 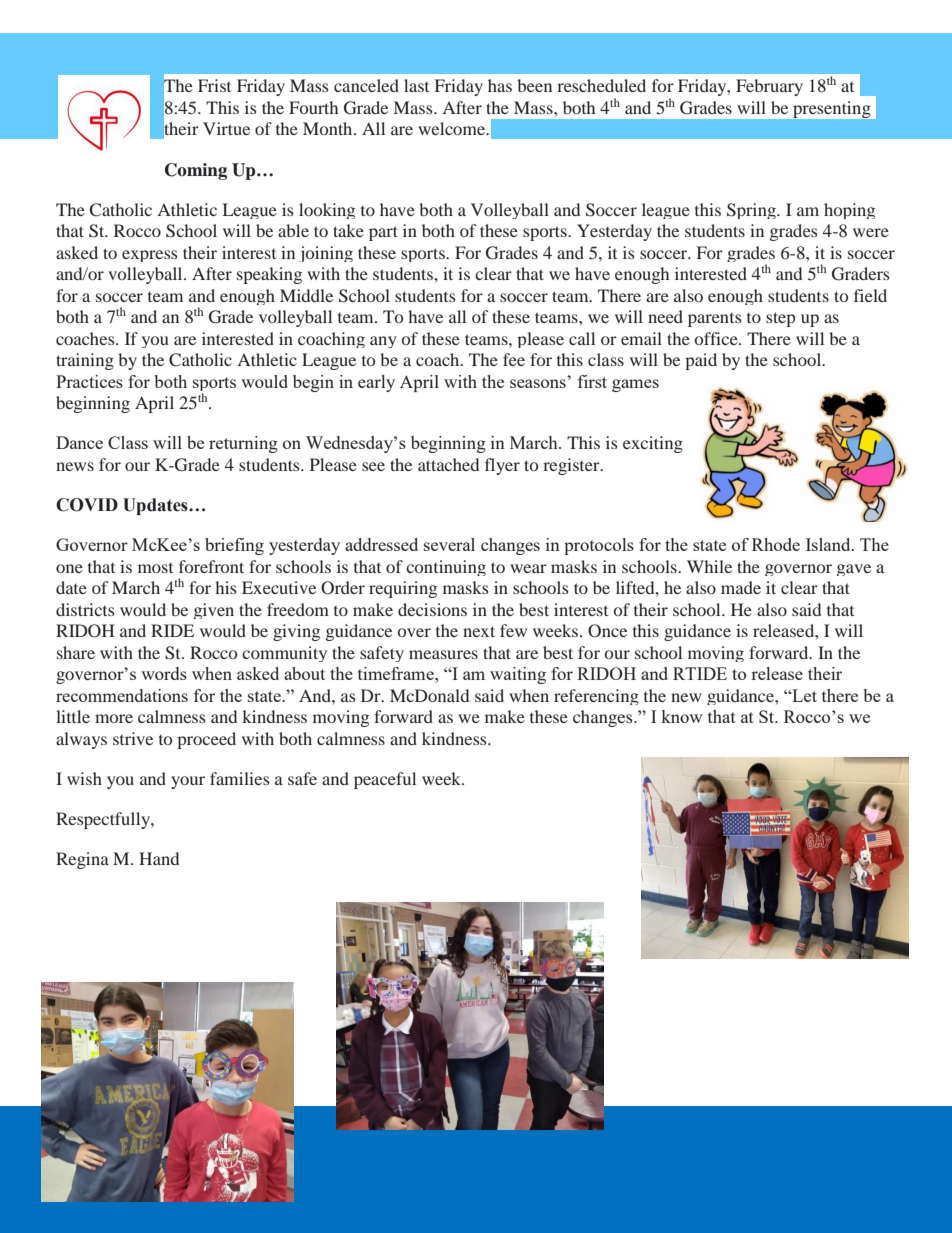 What do you see at coordinates (159, 858) in the image?
I see `Hand` at bounding box center [159, 858].
